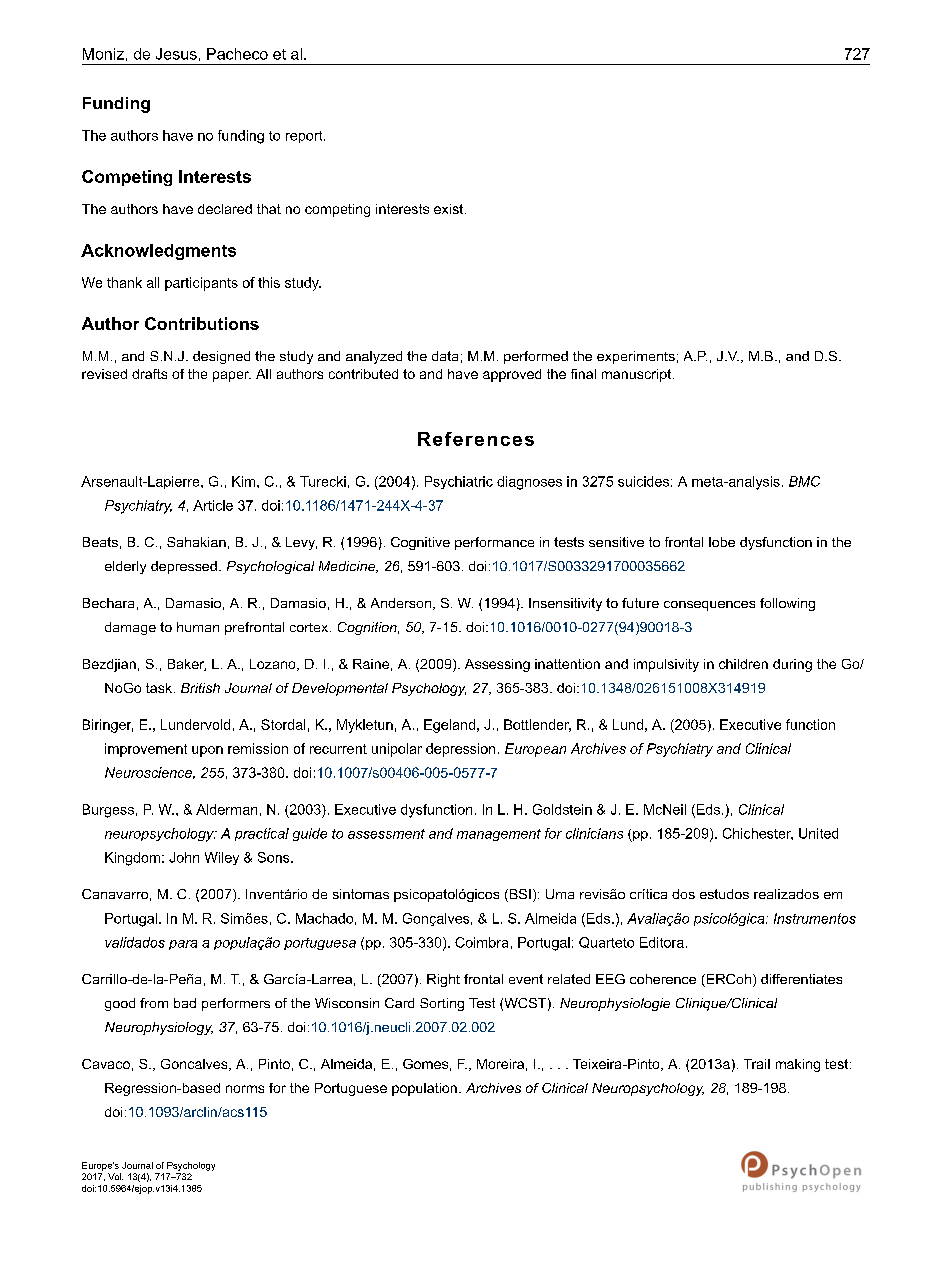 The width and height of the screenshot is (952, 1270). What do you see at coordinates (757, 1064) in the screenshot?
I see `Trail` at bounding box center [757, 1064].
